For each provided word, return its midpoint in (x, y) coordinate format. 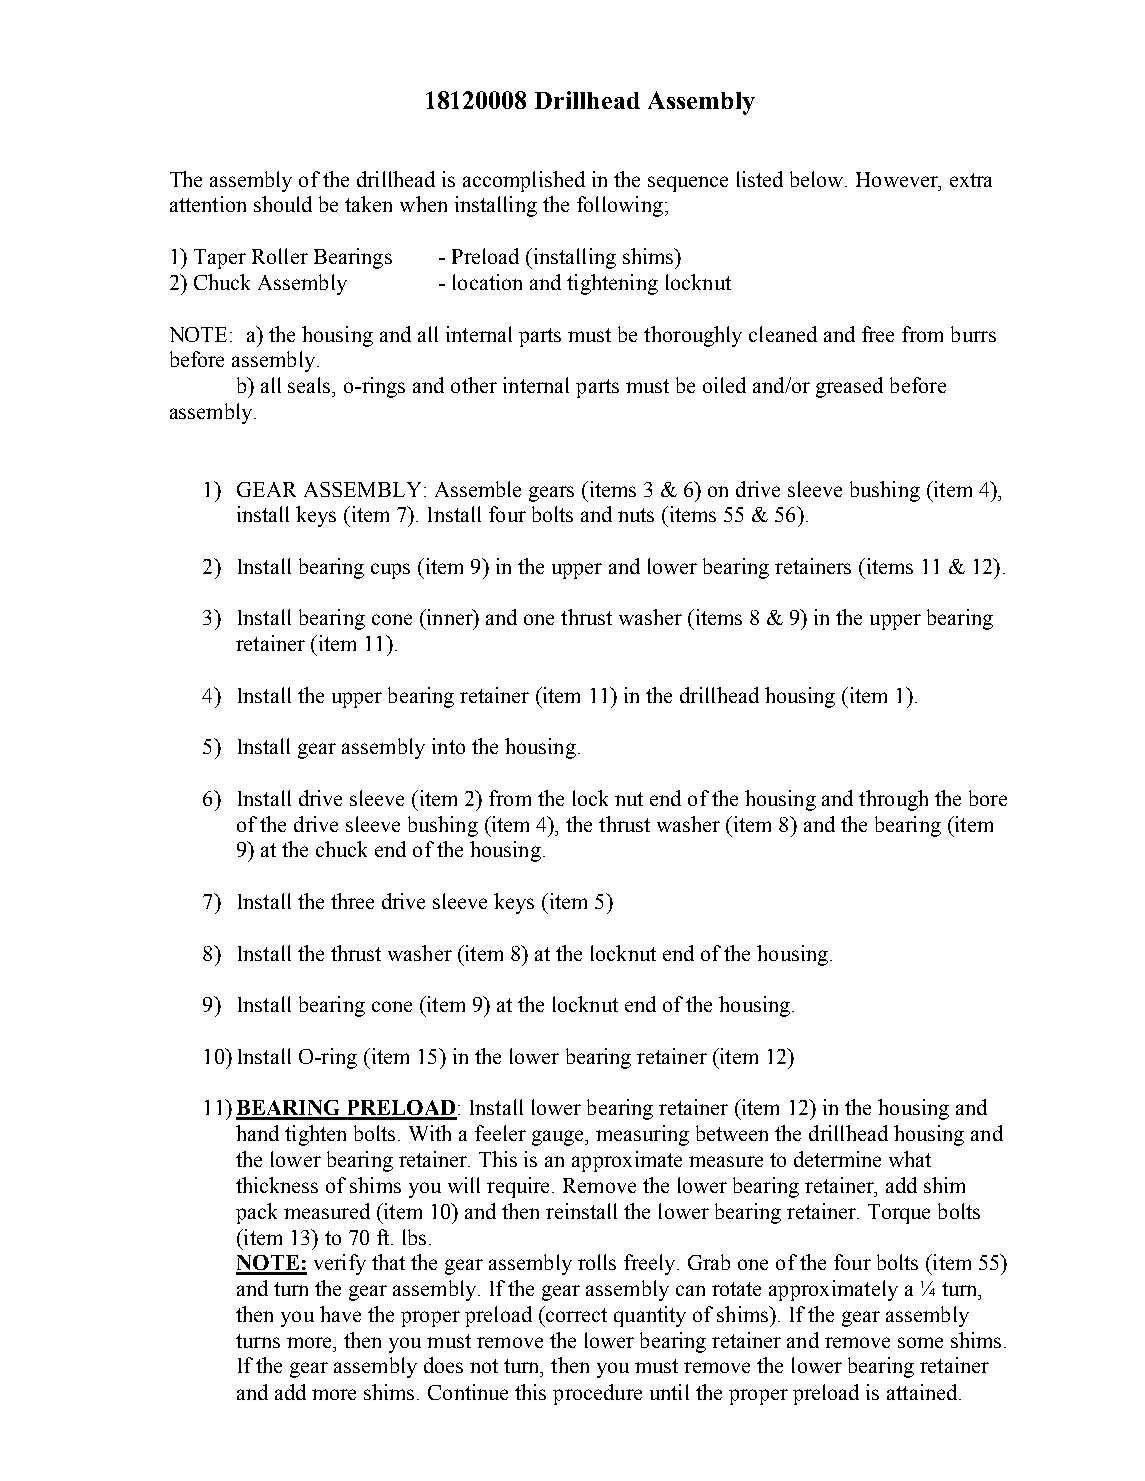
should (283, 204)
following (620, 206)
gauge (559, 1138)
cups (390, 571)
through (893, 800)
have (340, 1314)
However (898, 179)
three (352, 901)
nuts (636, 515)
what (910, 1159)
